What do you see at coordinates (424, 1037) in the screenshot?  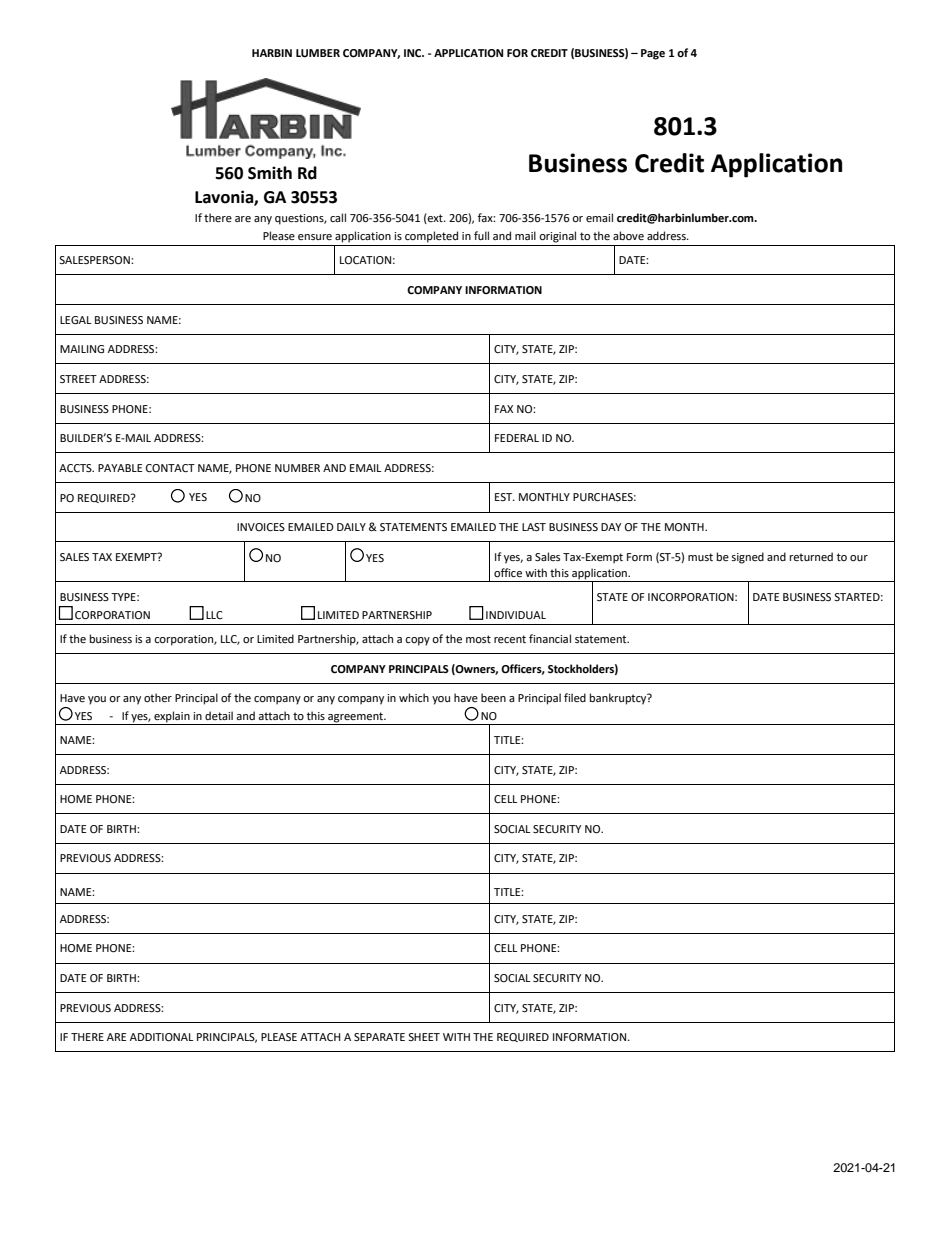 I see `SHEET` at bounding box center [424, 1037].
